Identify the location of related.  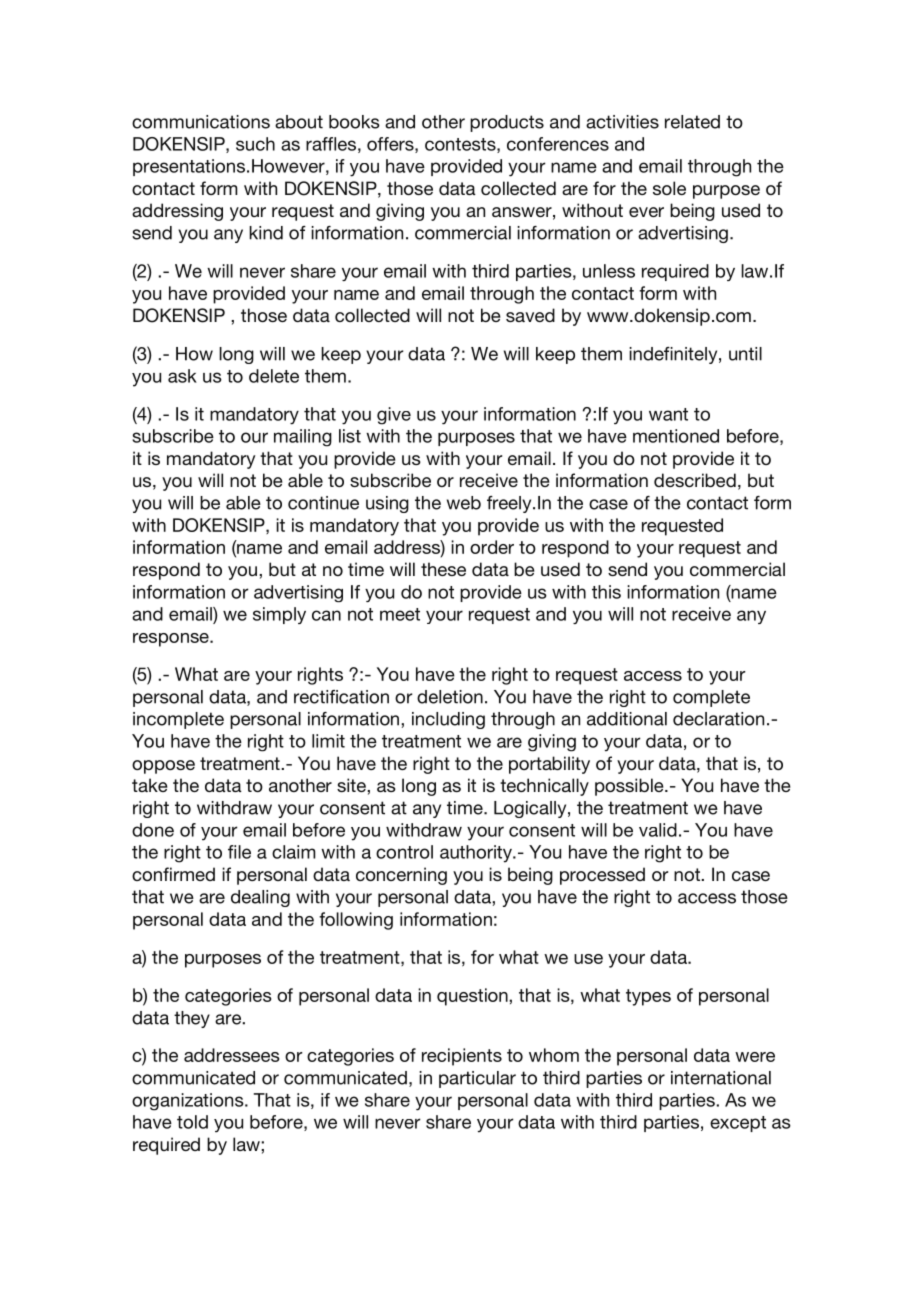
(692, 122).
